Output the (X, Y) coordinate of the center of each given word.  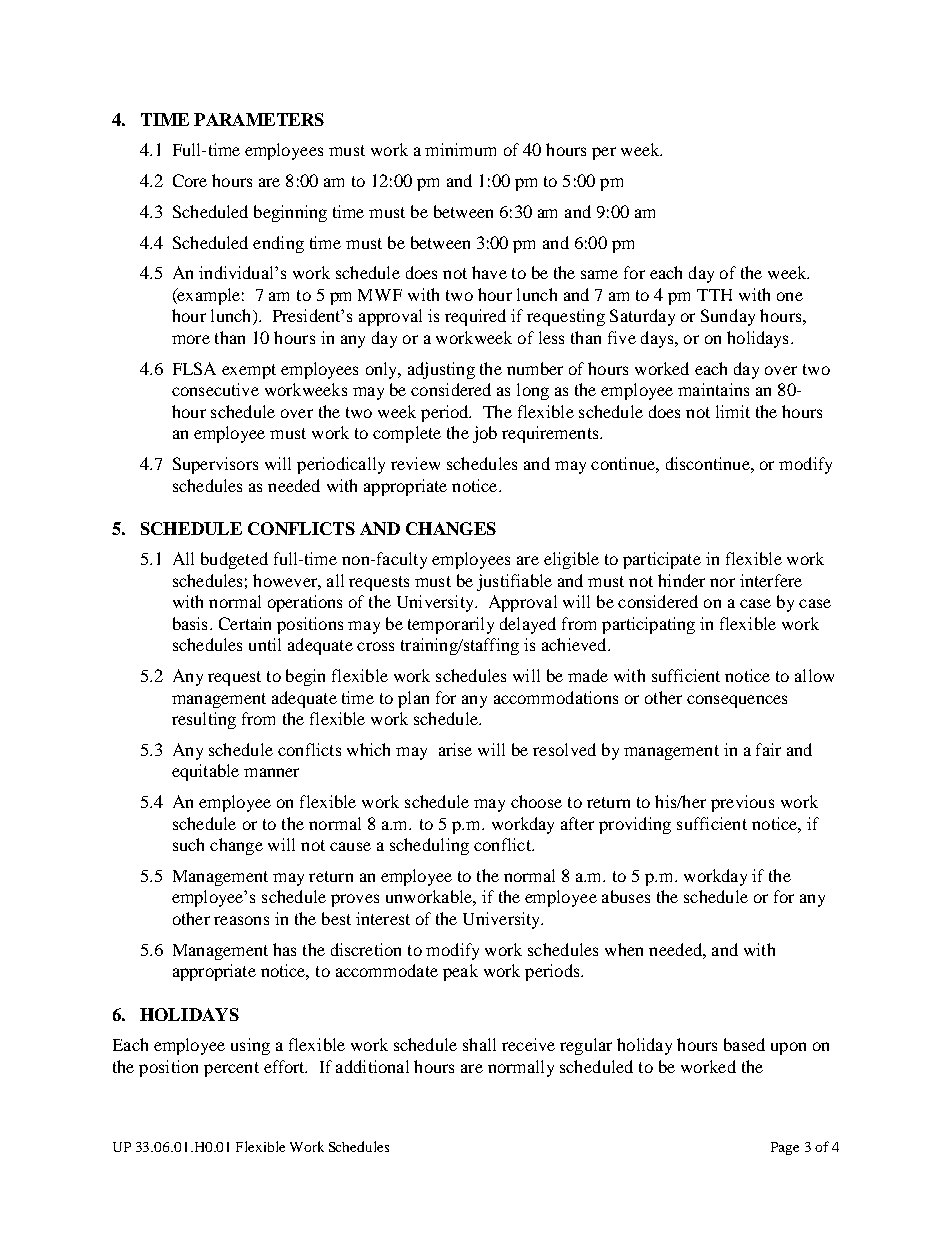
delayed (528, 625)
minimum (460, 149)
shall (479, 1044)
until (265, 644)
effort (285, 1066)
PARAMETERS (259, 119)
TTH (714, 295)
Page (785, 1148)
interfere (771, 580)
